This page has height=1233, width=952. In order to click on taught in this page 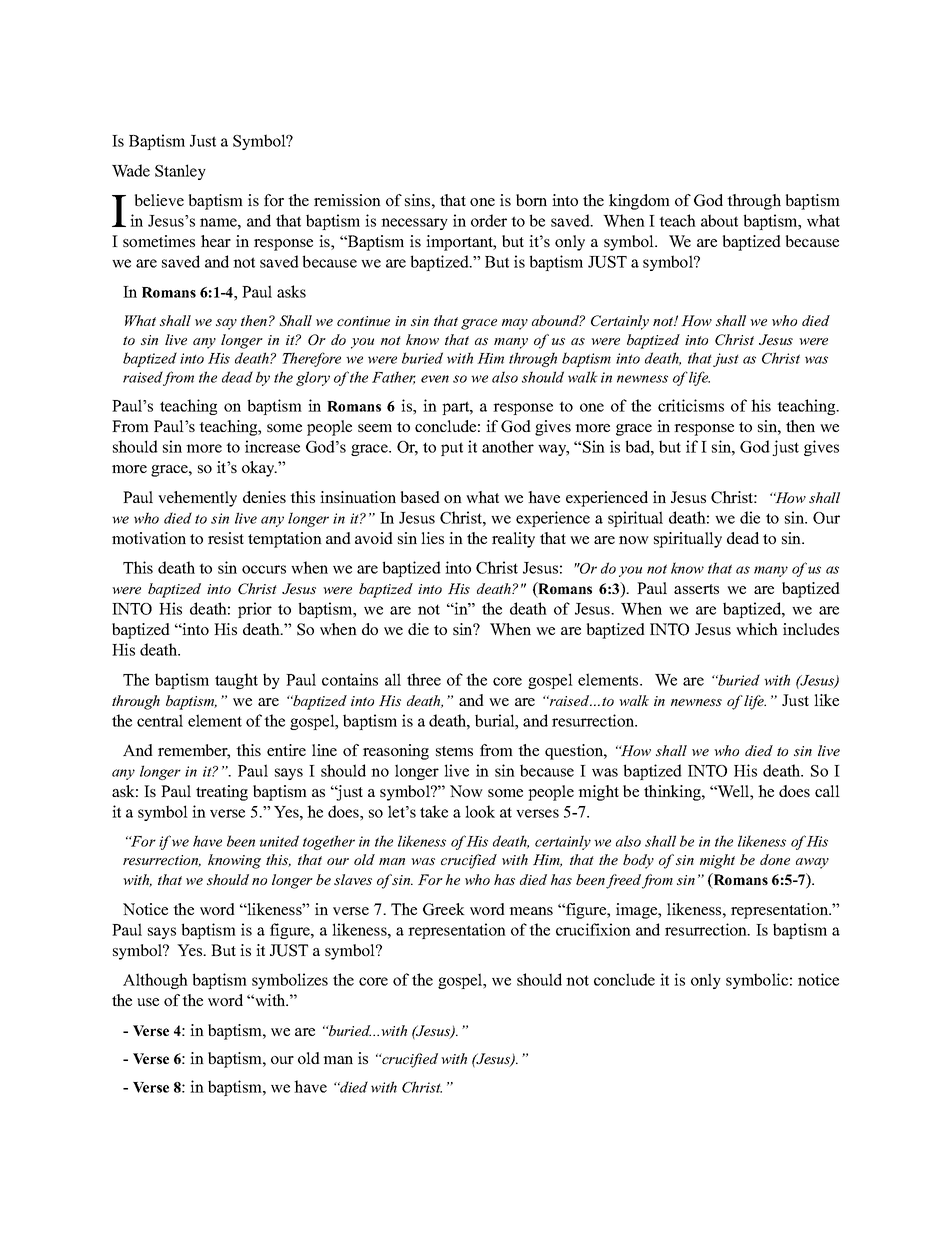, I will do `click(236, 681)`.
